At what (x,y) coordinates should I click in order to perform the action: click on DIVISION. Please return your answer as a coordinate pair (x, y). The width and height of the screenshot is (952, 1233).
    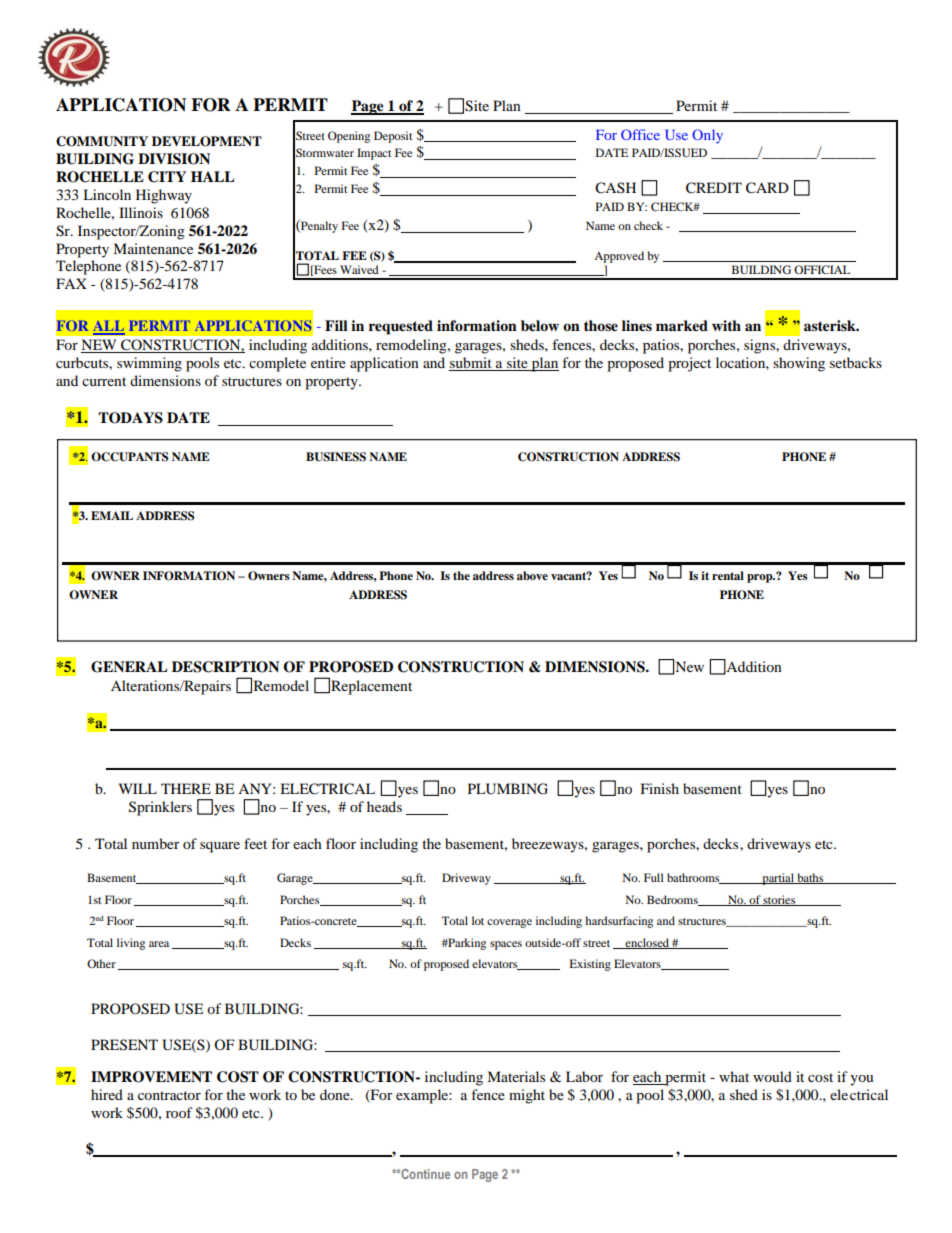
    Looking at the image, I should click on (174, 159).
